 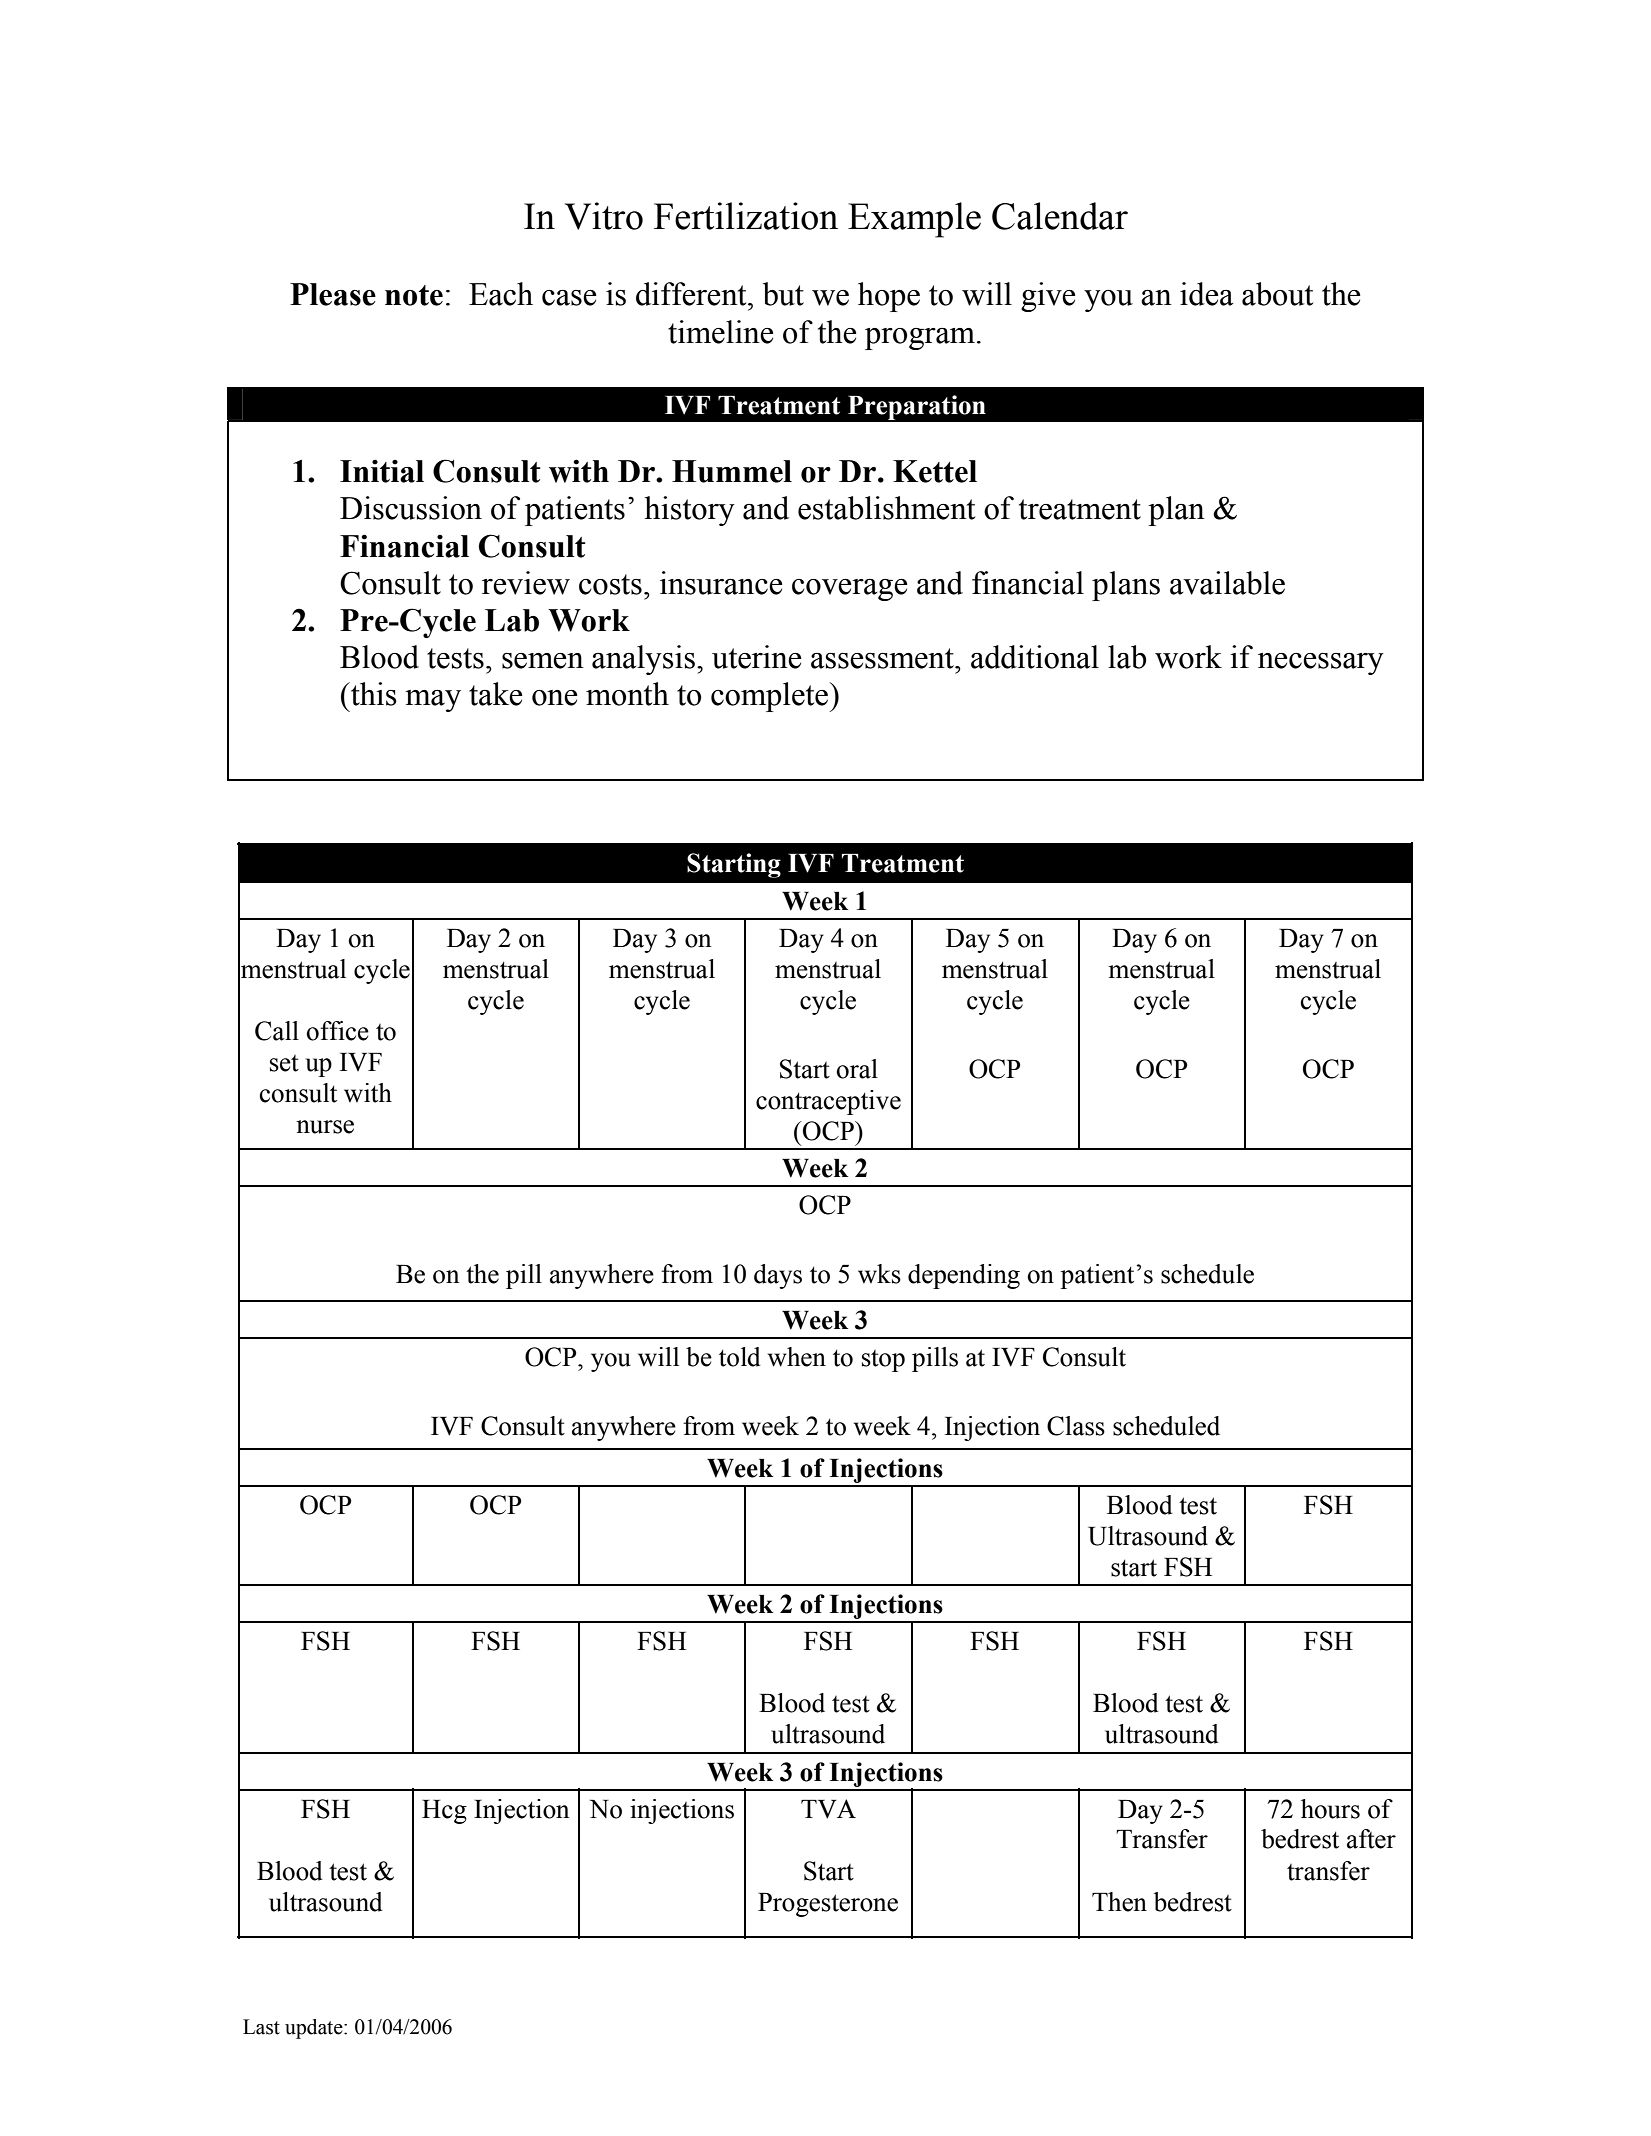 What do you see at coordinates (414, 295) in the page?
I see `note` at bounding box center [414, 295].
